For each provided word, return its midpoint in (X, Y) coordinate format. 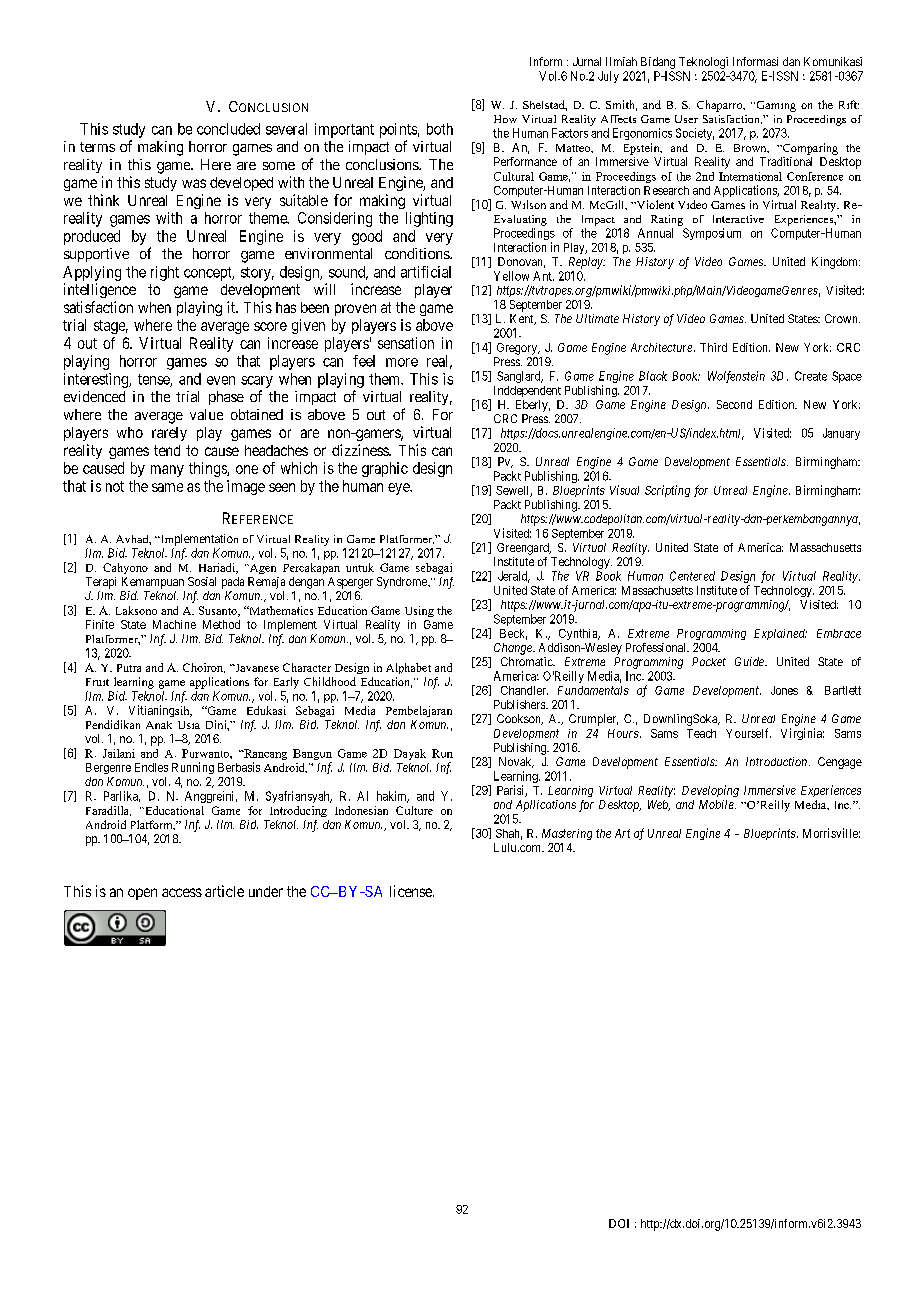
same (167, 487)
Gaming (775, 106)
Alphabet (408, 668)
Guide (750, 661)
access (182, 892)
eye (399, 489)
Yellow (511, 276)
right (165, 273)
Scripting (667, 491)
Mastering (567, 834)
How (505, 119)
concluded (228, 129)
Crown (842, 318)
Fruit (97, 682)
